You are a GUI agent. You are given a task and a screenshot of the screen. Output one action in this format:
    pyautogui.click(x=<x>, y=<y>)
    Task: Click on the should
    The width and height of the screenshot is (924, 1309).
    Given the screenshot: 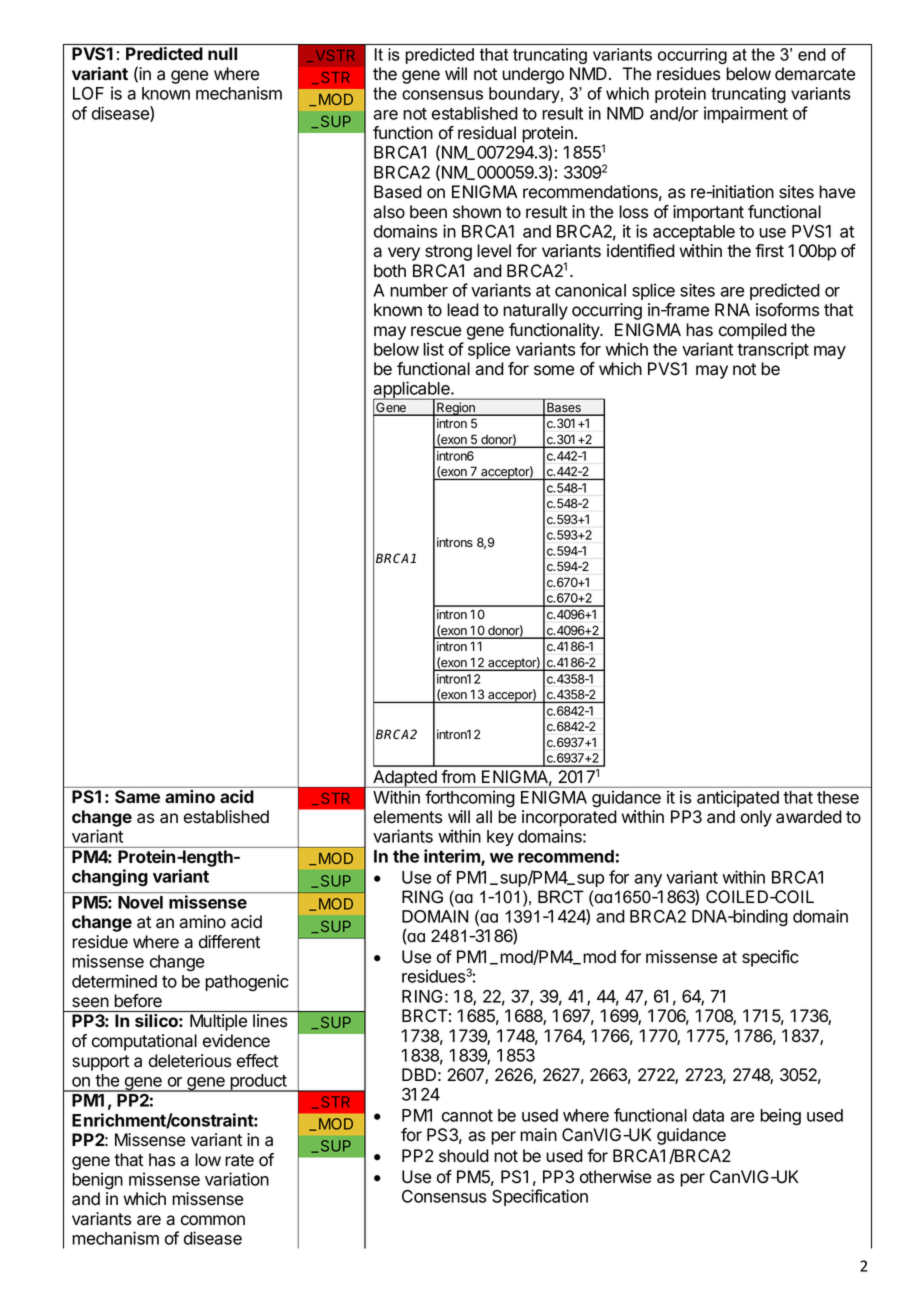 What is the action you would take?
    pyautogui.click(x=464, y=1156)
